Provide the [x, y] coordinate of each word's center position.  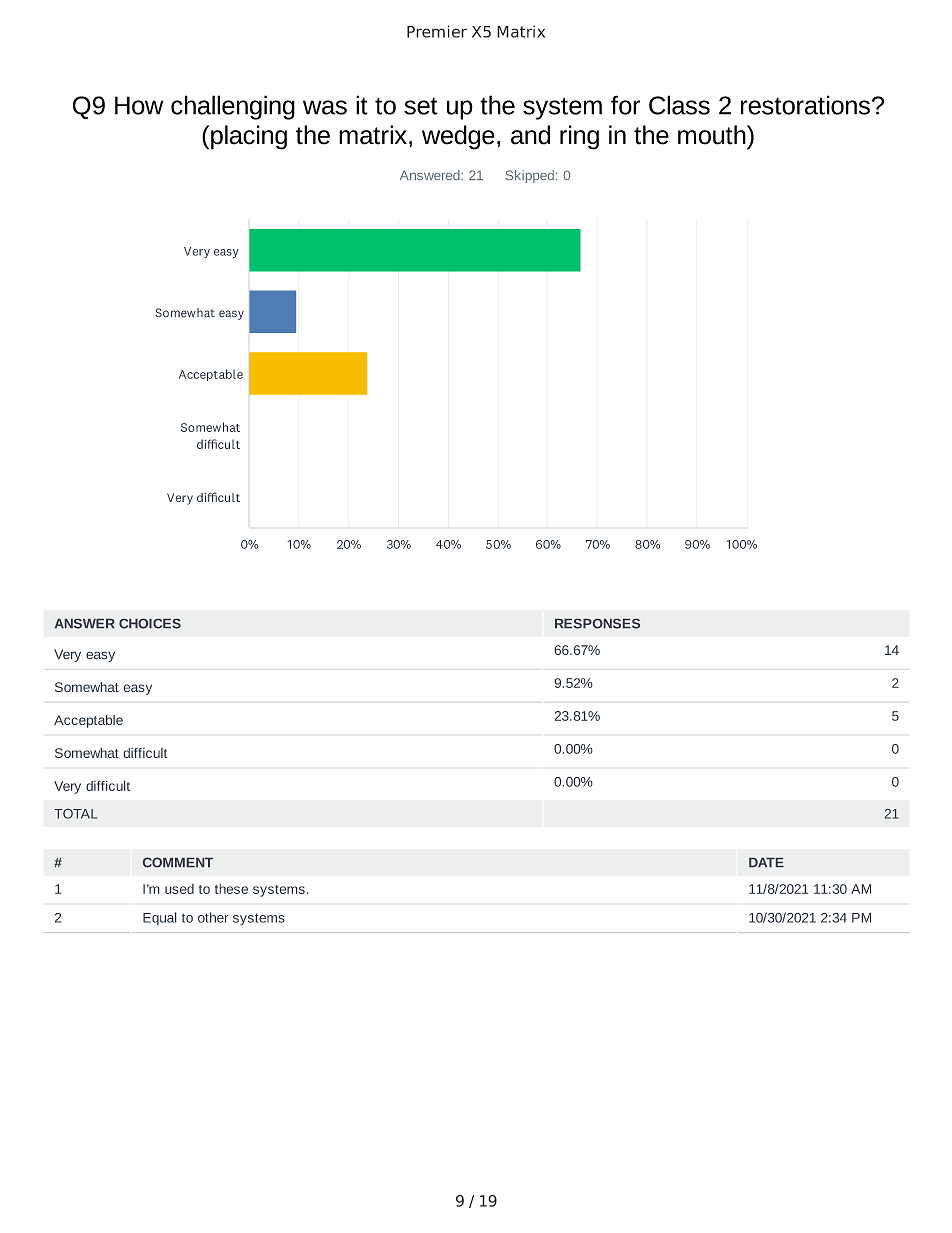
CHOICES [150, 624]
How [139, 105]
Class [679, 105]
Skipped [529, 176]
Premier [437, 31]
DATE [766, 862]
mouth [713, 135]
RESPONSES [597, 624]
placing [249, 137]
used [179, 889]
